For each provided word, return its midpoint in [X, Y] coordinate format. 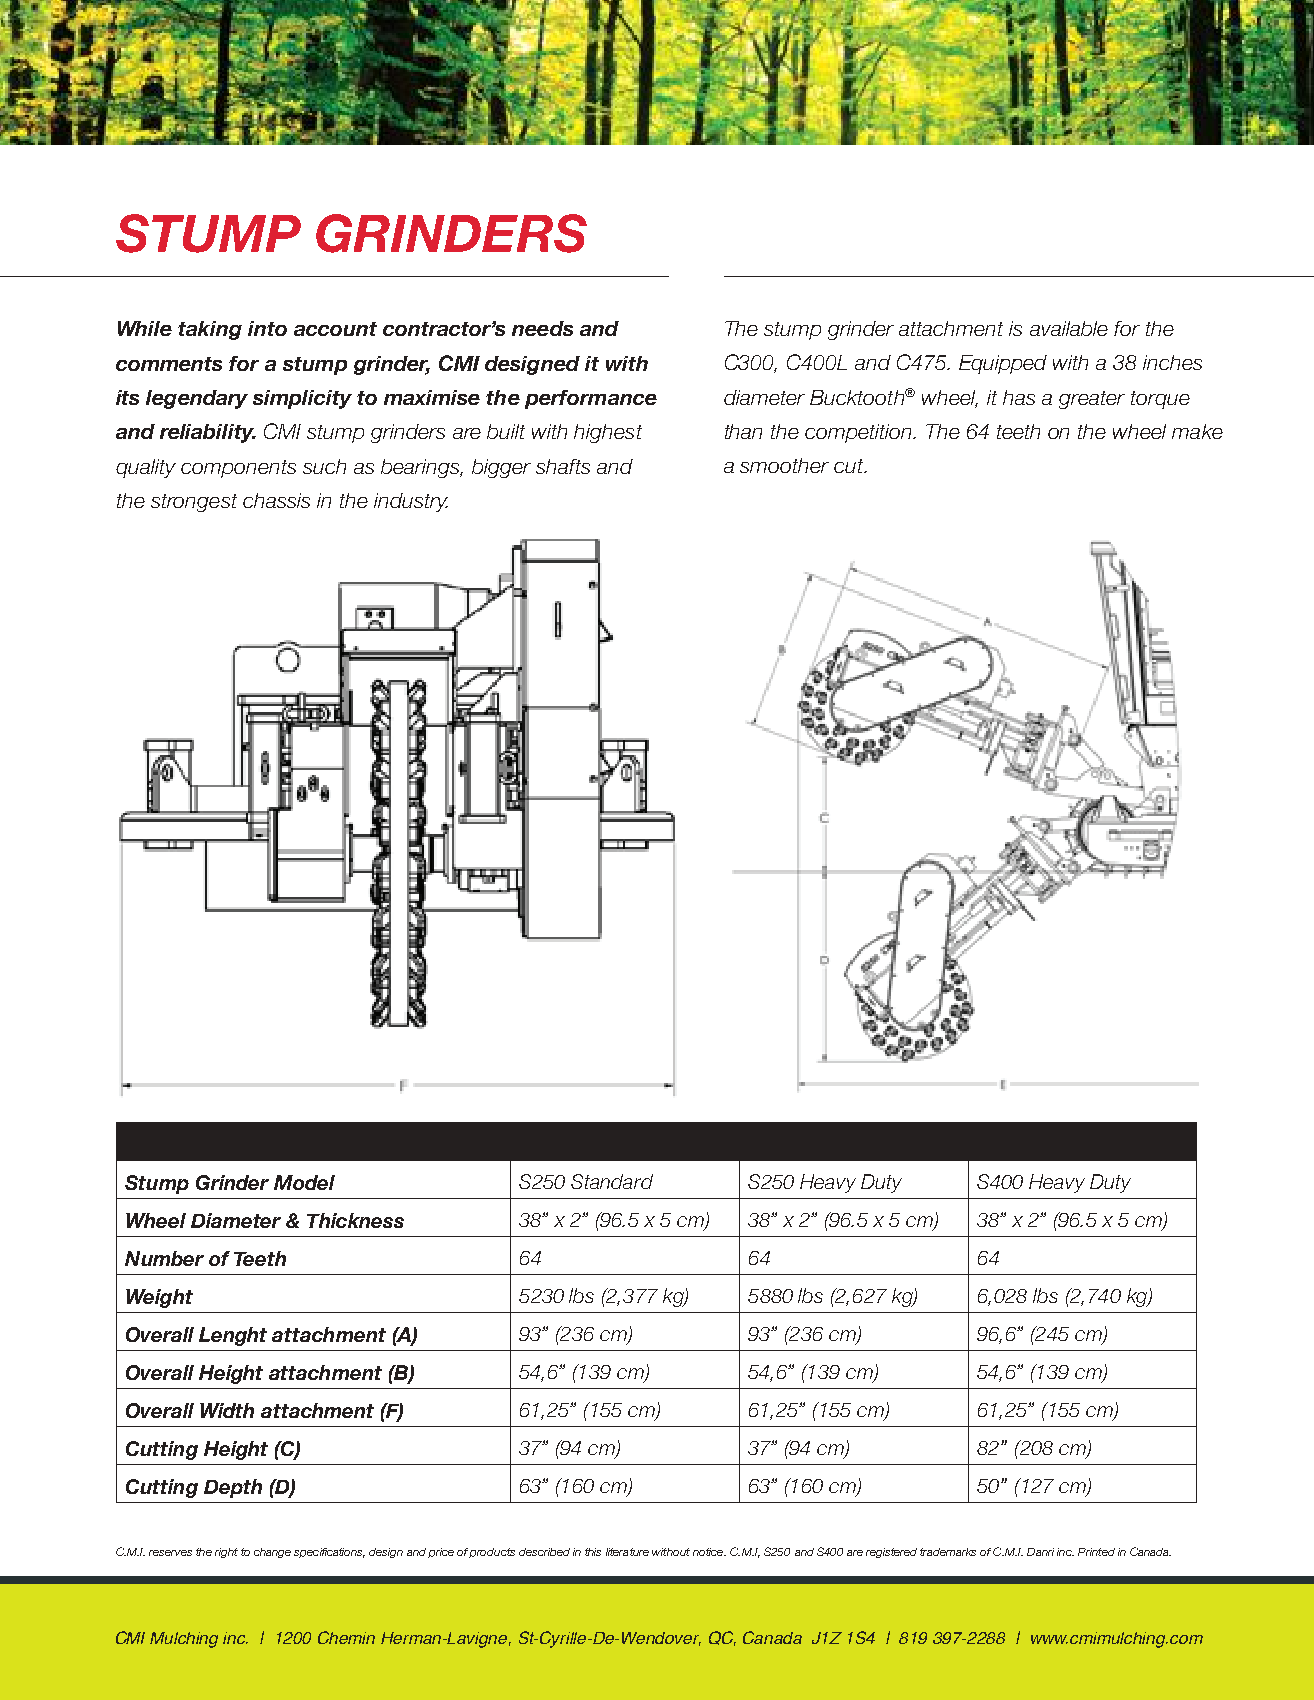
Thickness [355, 1220]
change [272, 1553]
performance [591, 399]
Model [304, 1182]
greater [1092, 400]
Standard [612, 1181]
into [267, 328]
